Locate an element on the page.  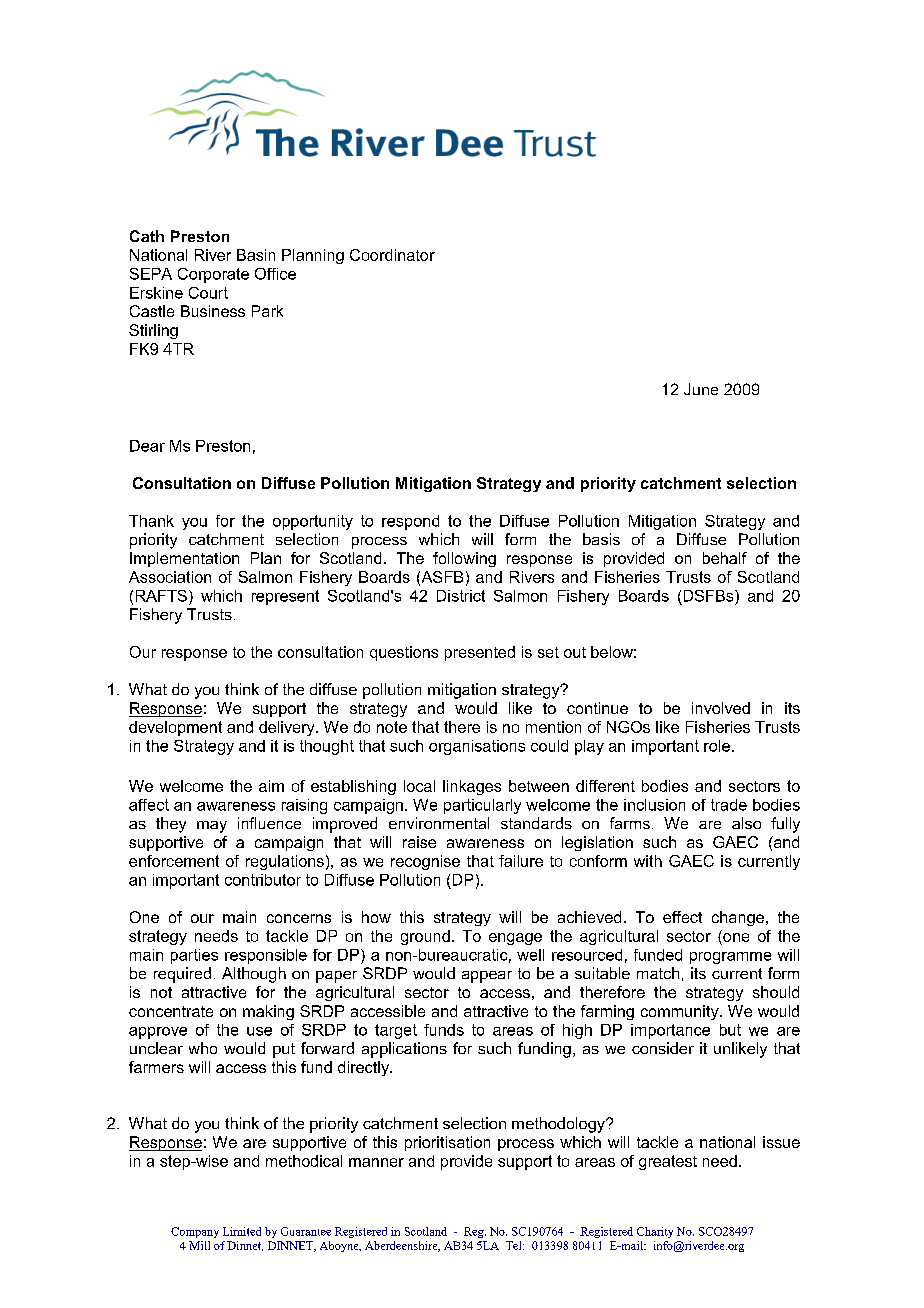
development is located at coordinates (175, 728).
